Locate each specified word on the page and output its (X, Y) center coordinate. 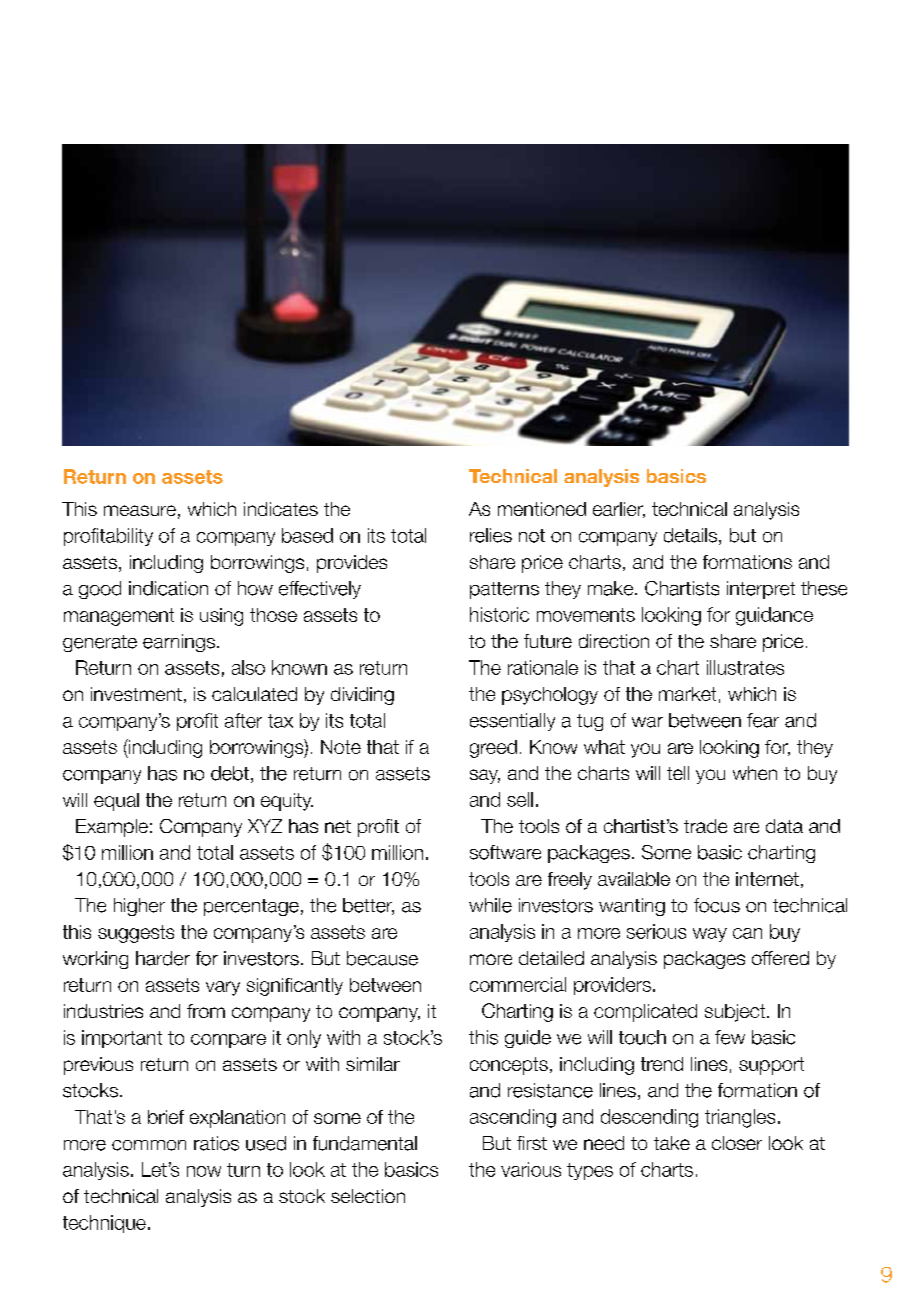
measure (140, 510)
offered (780, 958)
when (755, 773)
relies (491, 535)
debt (230, 773)
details (690, 535)
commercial (518, 984)
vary (223, 988)
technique (104, 1224)
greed (493, 749)
